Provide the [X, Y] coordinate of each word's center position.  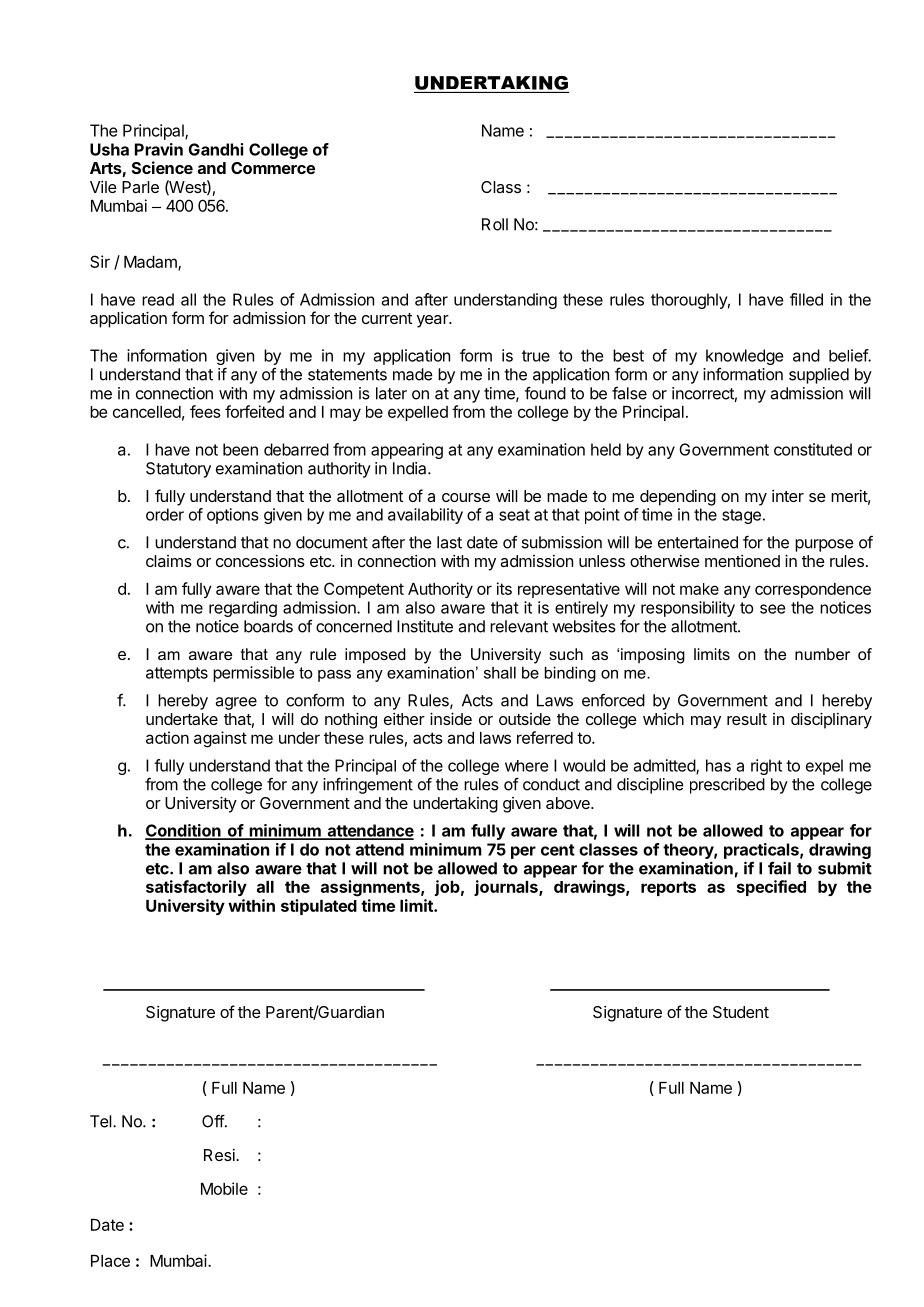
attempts [177, 674]
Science [162, 167]
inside [451, 718]
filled [806, 299]
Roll [495, 224]
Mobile [224, 1188]
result [747, 719]
